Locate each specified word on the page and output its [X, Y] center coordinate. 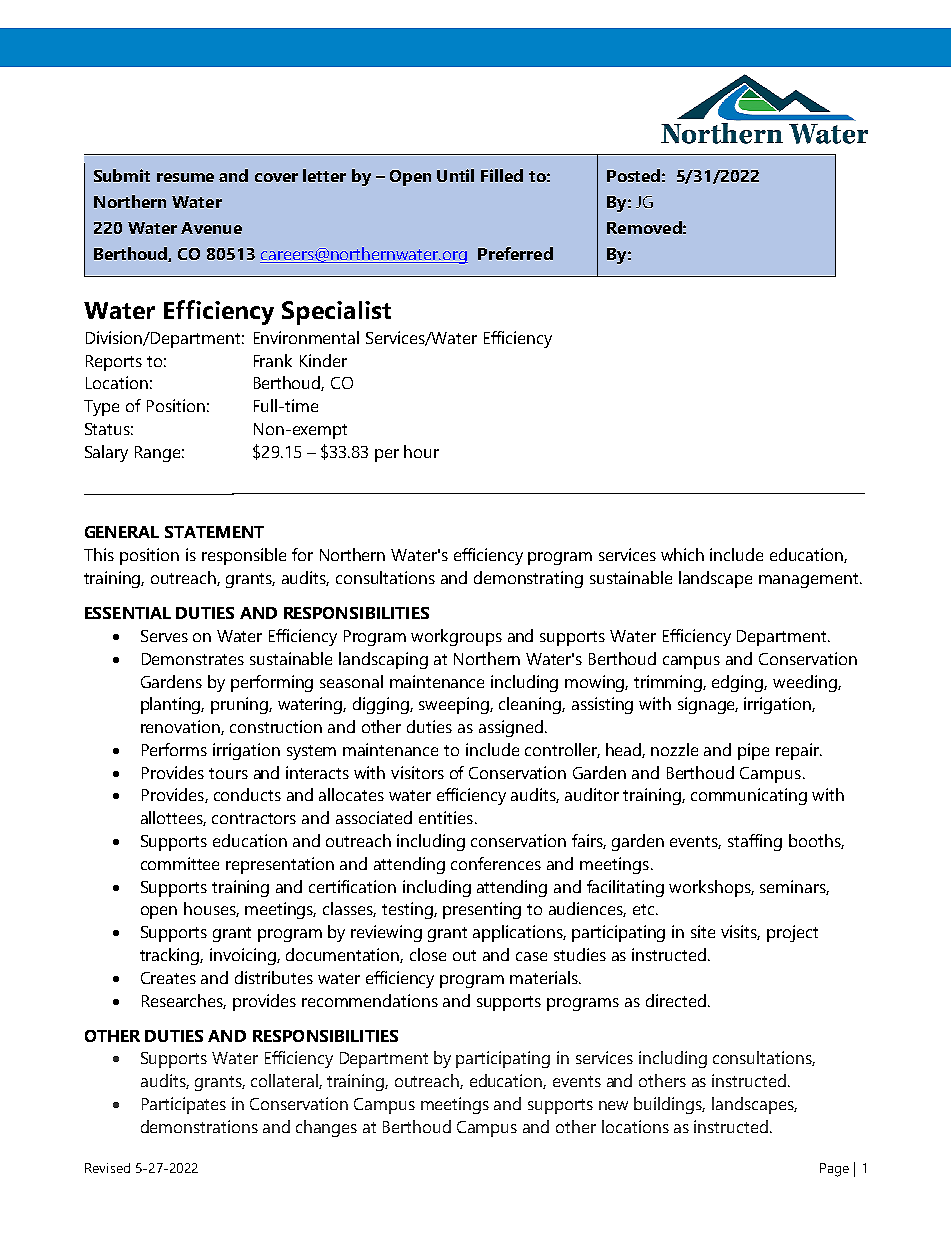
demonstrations [199, 1126]
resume [185, 177]
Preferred [515, 253]
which [682, 554]
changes [326, 1128]
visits [740, 932]
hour [421, 451]
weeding [806, 683]
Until [455, 175]
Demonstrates [193, 659]
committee [180, 863]
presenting [482, 910]
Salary [106, 453]
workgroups [456, 637]
